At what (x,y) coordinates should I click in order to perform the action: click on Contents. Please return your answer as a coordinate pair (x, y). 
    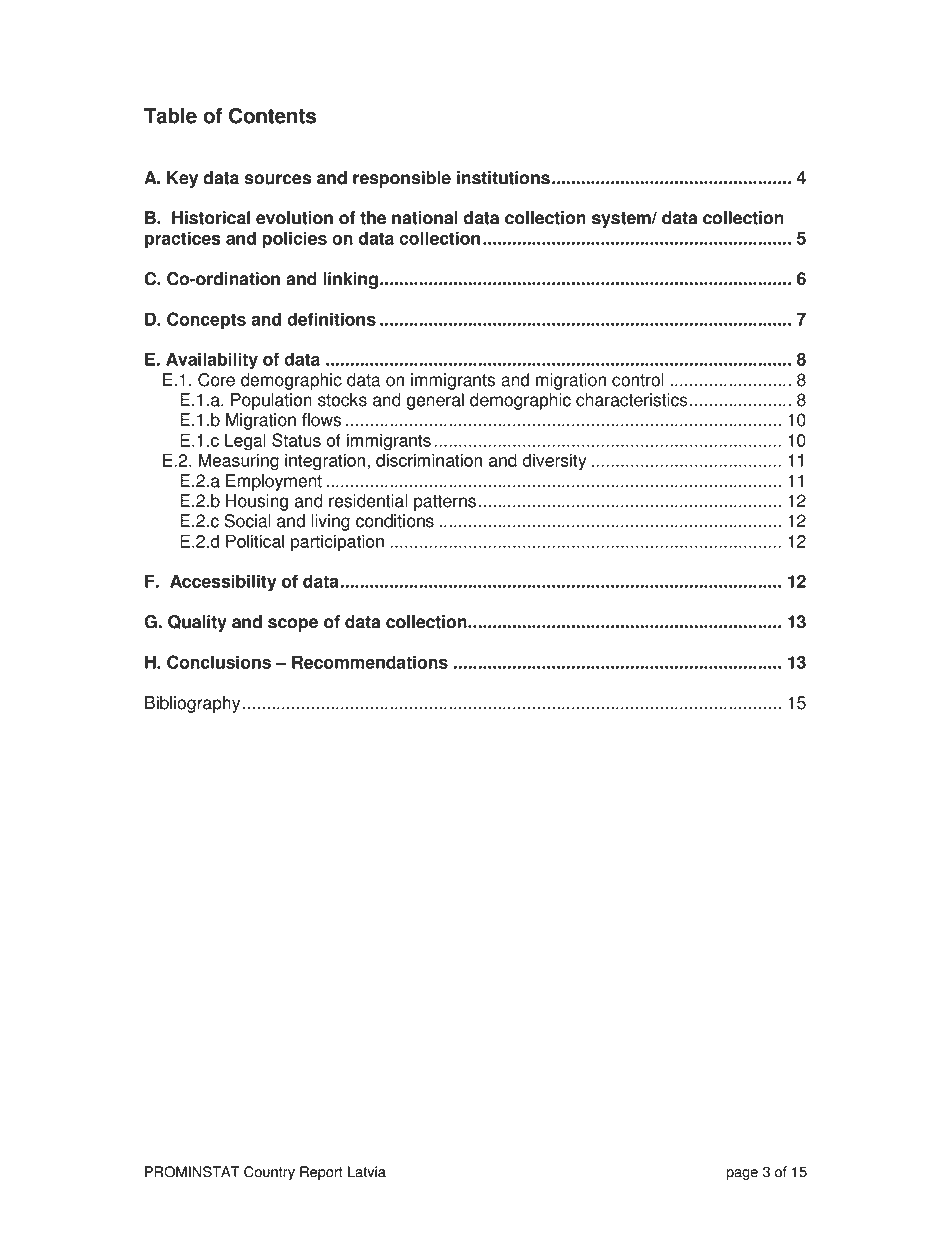
    Looking at the image, I should click on (272, 115).
